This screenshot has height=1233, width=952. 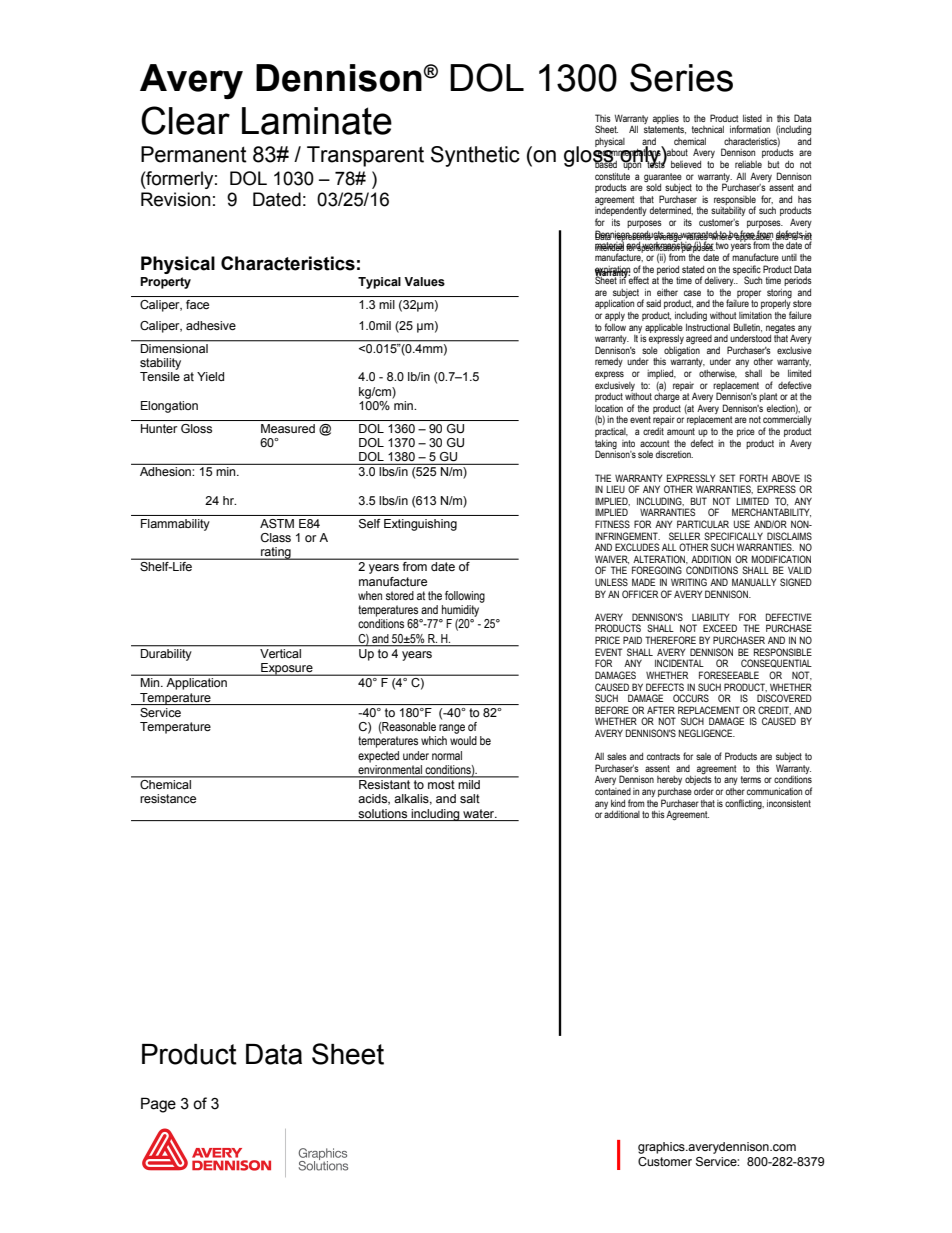 What do you see at coordinates (692, 293) in the screenshot?
I see `case` at bounding box center [692, 293].
